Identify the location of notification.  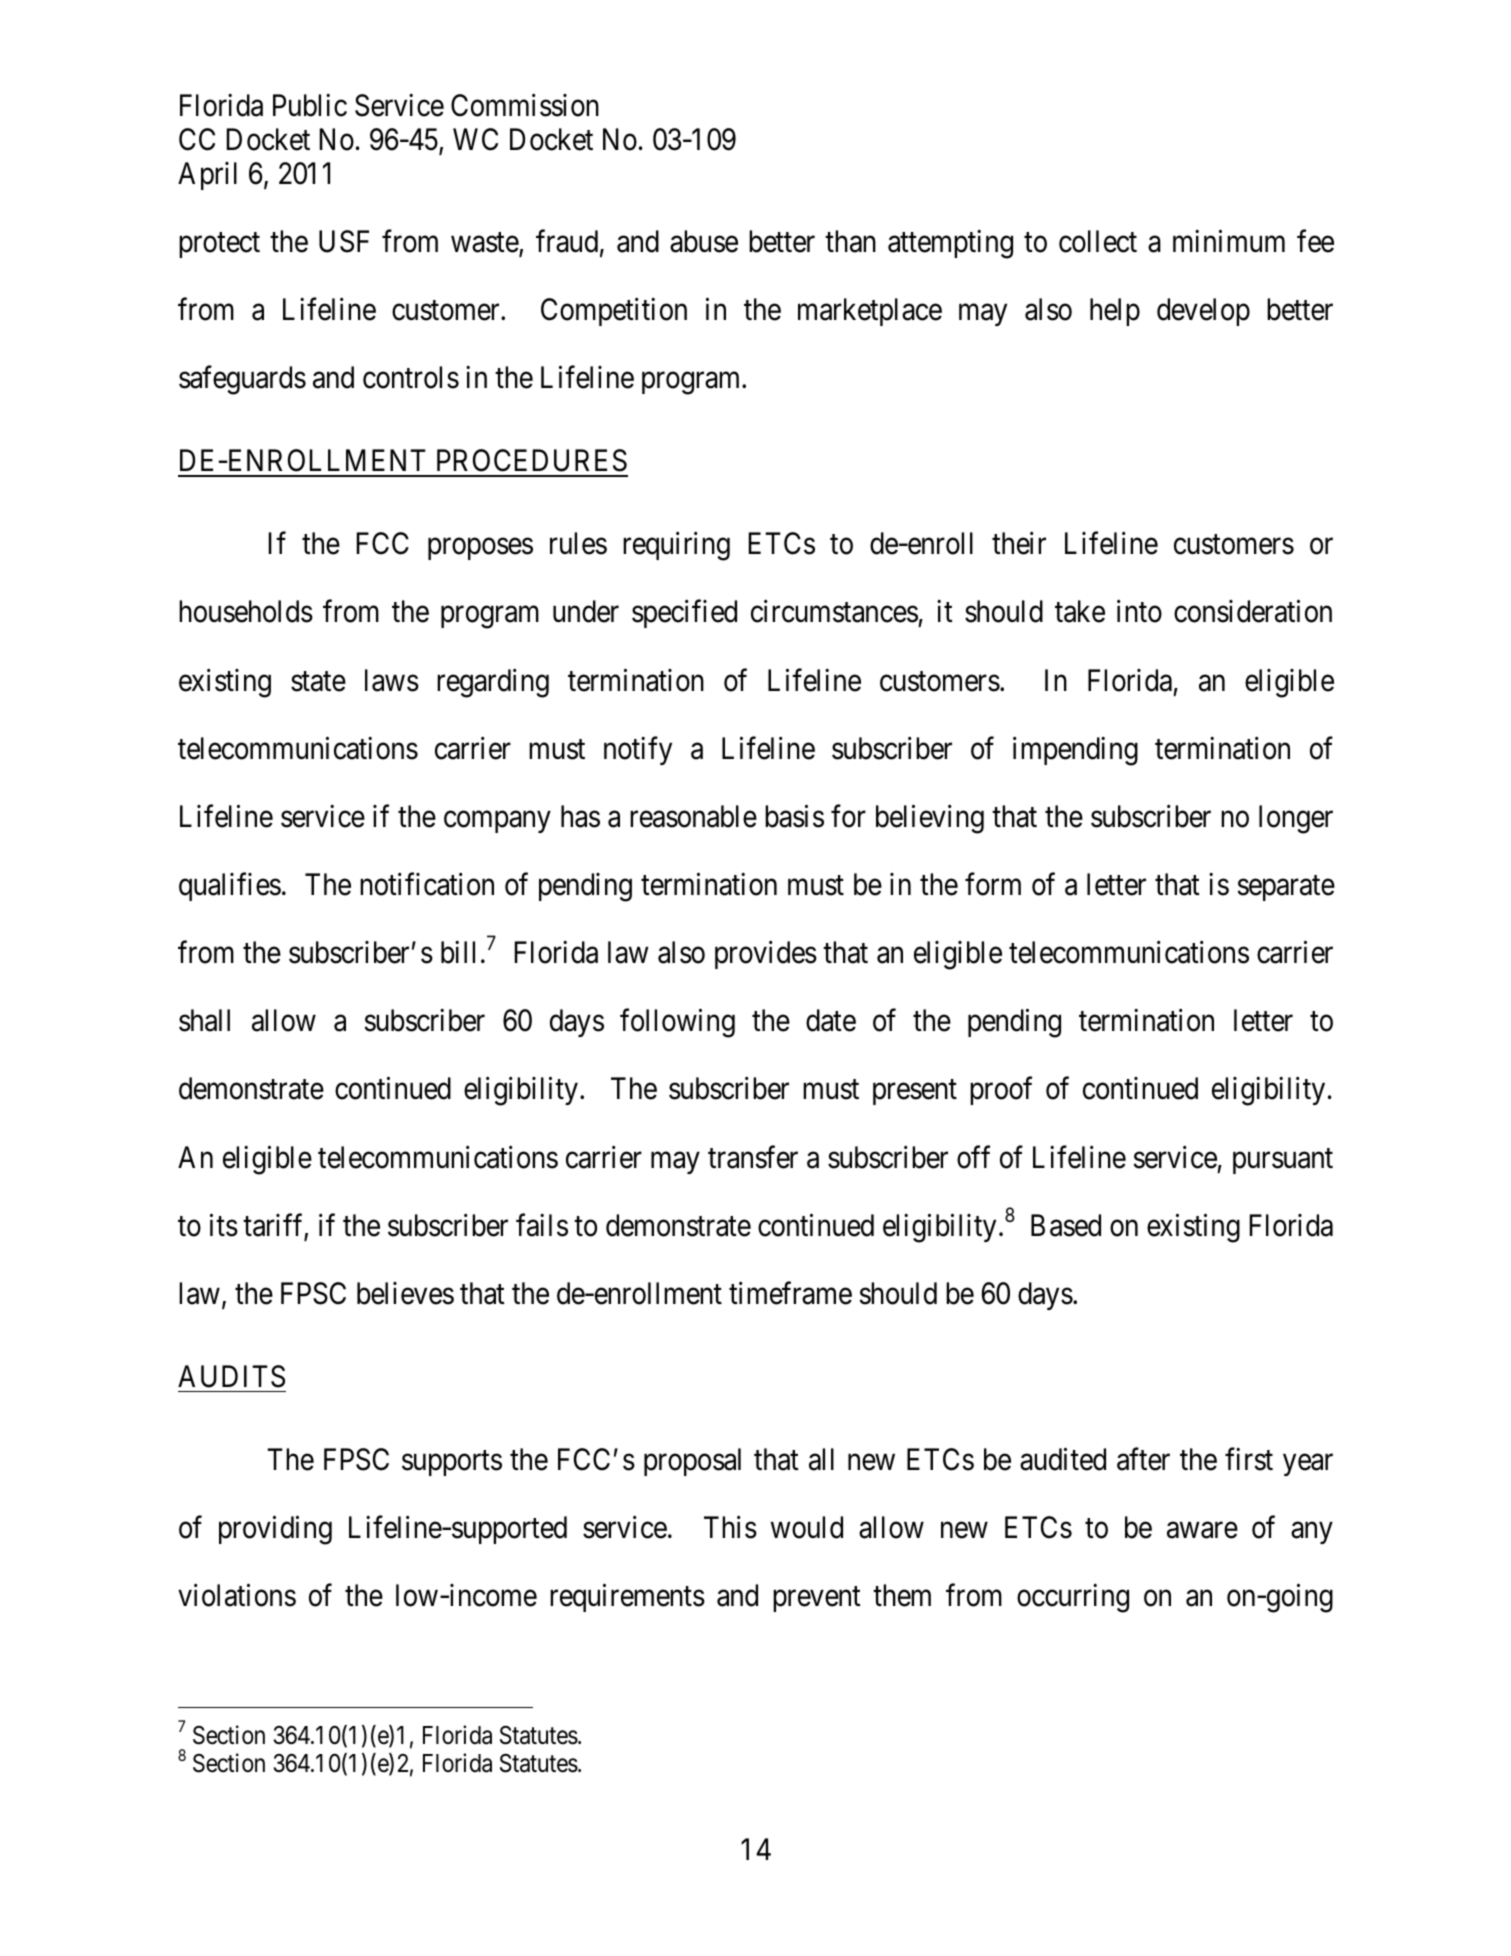
(427, 884).
